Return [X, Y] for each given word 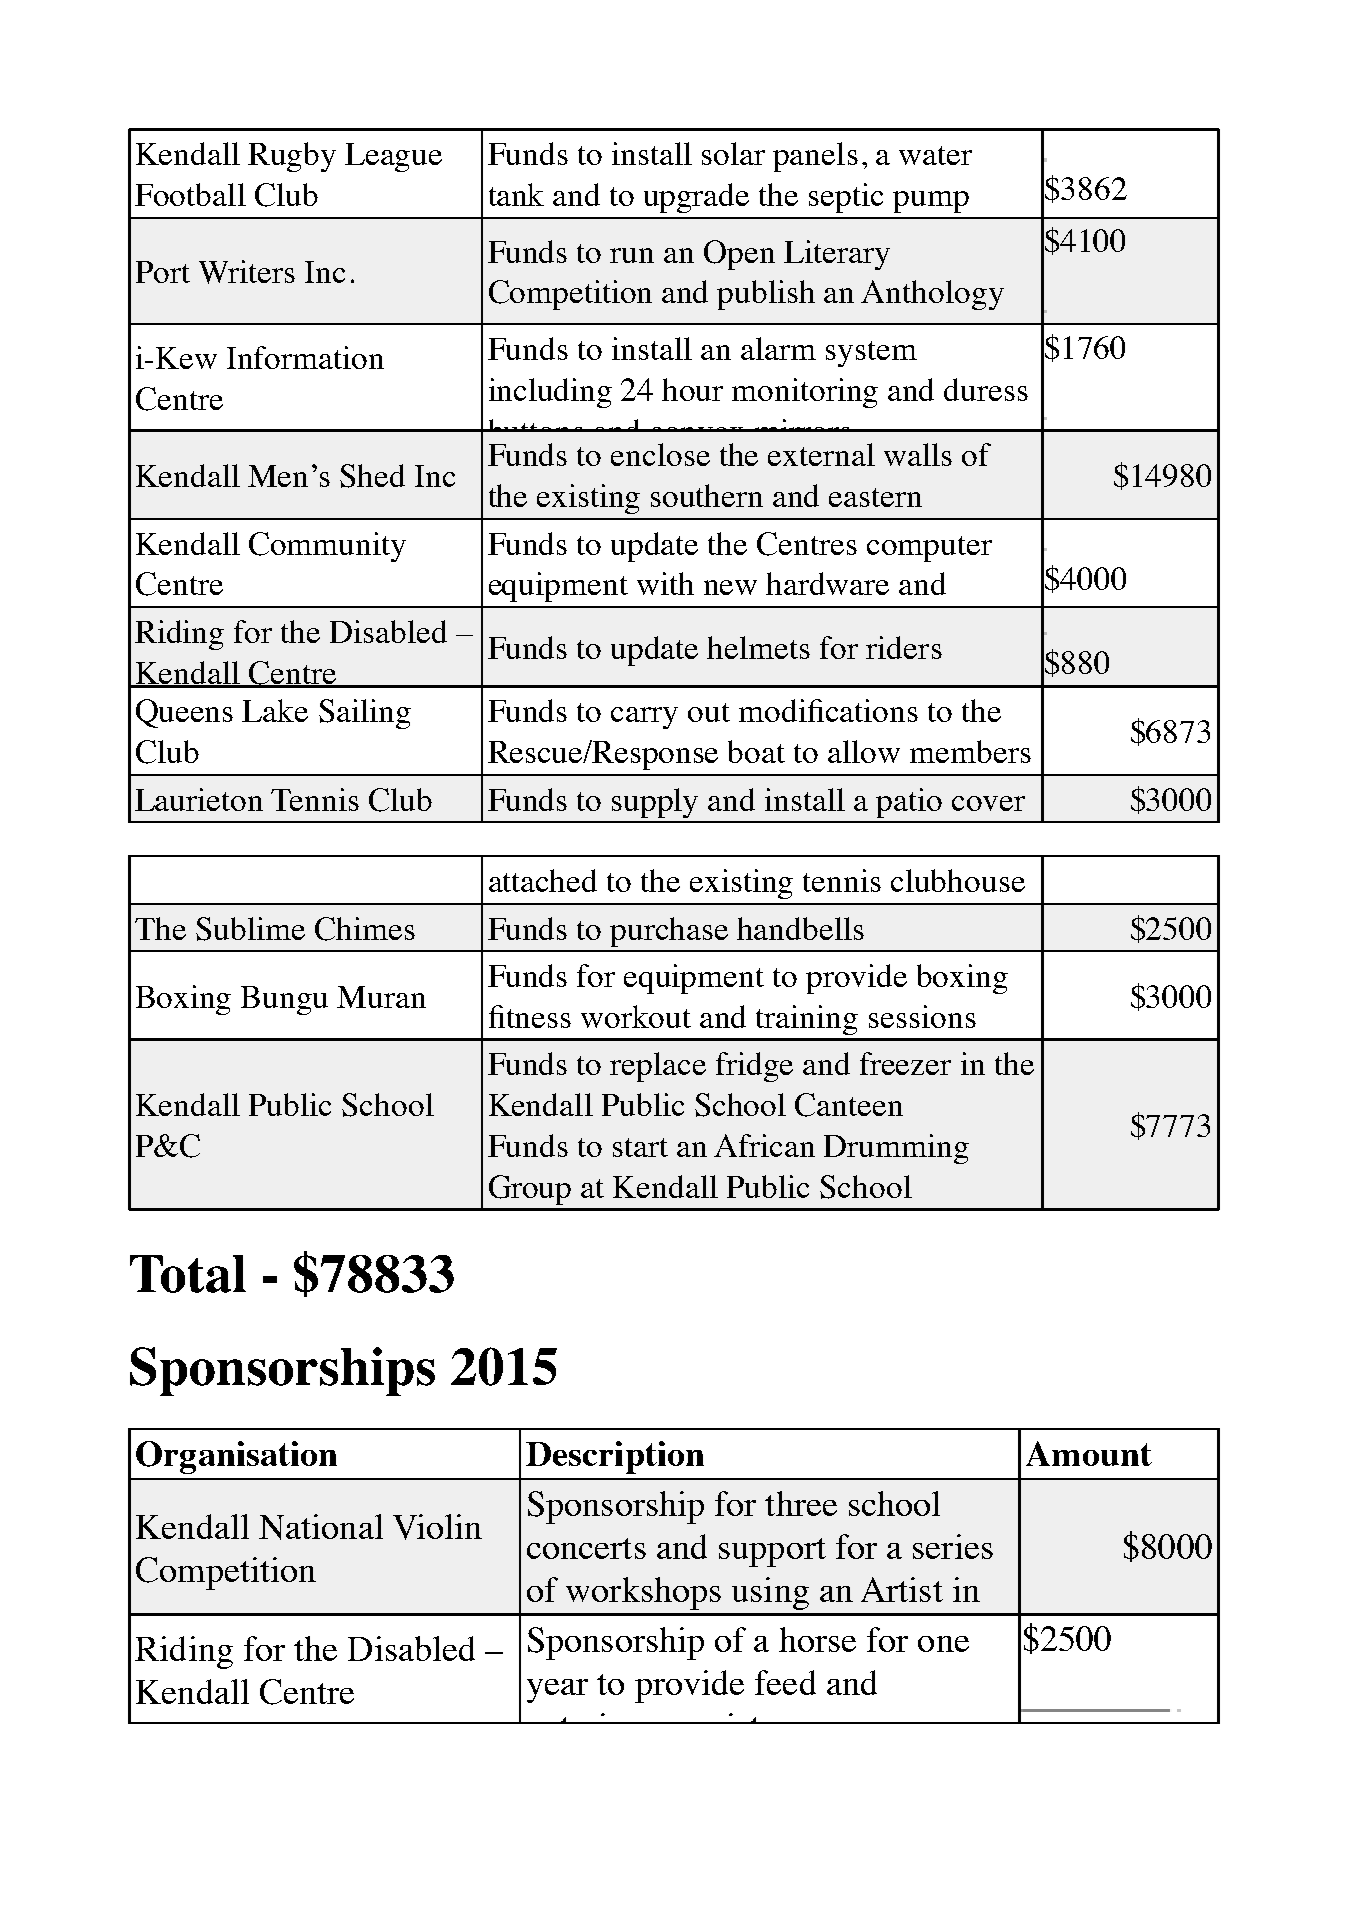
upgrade [696, 198]
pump [931, 202]
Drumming [896, 1149]
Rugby [292, 157]
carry [644, 718]
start [640, 1147]
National [321, 1527]
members [970, 751]
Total [188, 1274]
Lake [275, 710]
